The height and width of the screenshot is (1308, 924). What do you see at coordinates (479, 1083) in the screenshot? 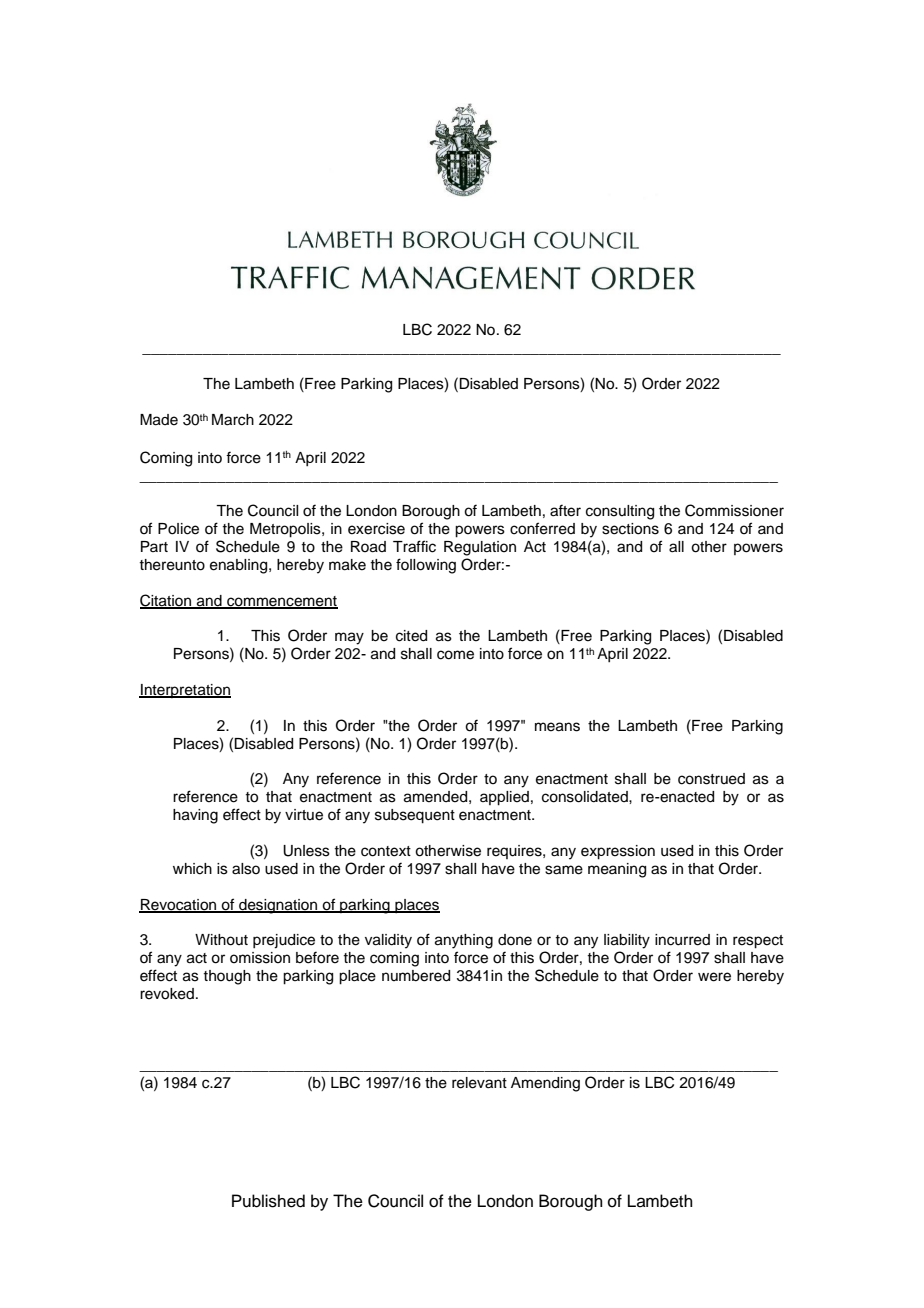
I see `relevant` at bounding box center [479, 1083].
